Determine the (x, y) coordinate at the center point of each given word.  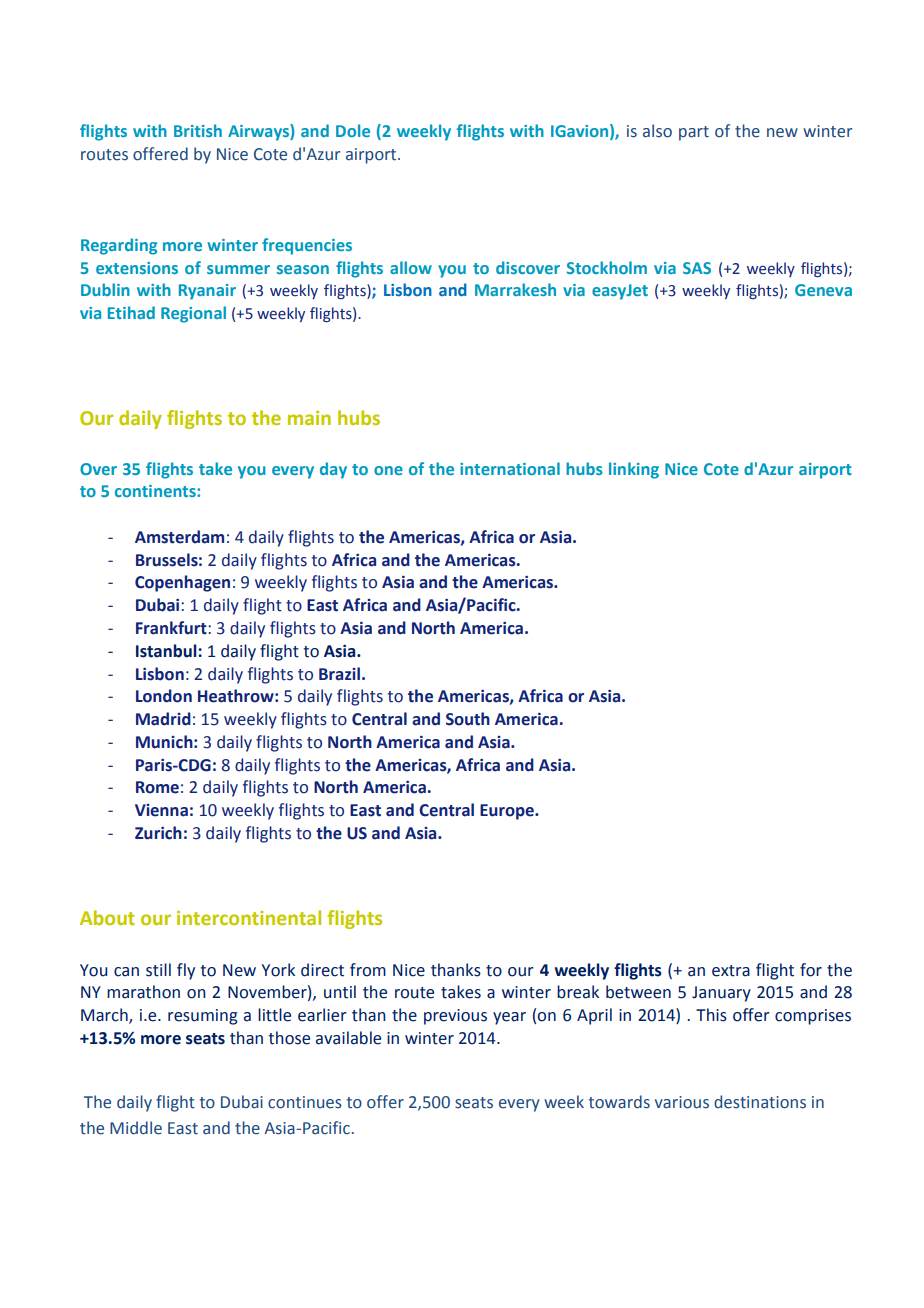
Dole (353, 130)
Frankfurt (172, 628)
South (468, 719)
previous (455, 1017)
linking (634, 470)
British (198, 130)
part (694, 133)
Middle (136, 1128)
